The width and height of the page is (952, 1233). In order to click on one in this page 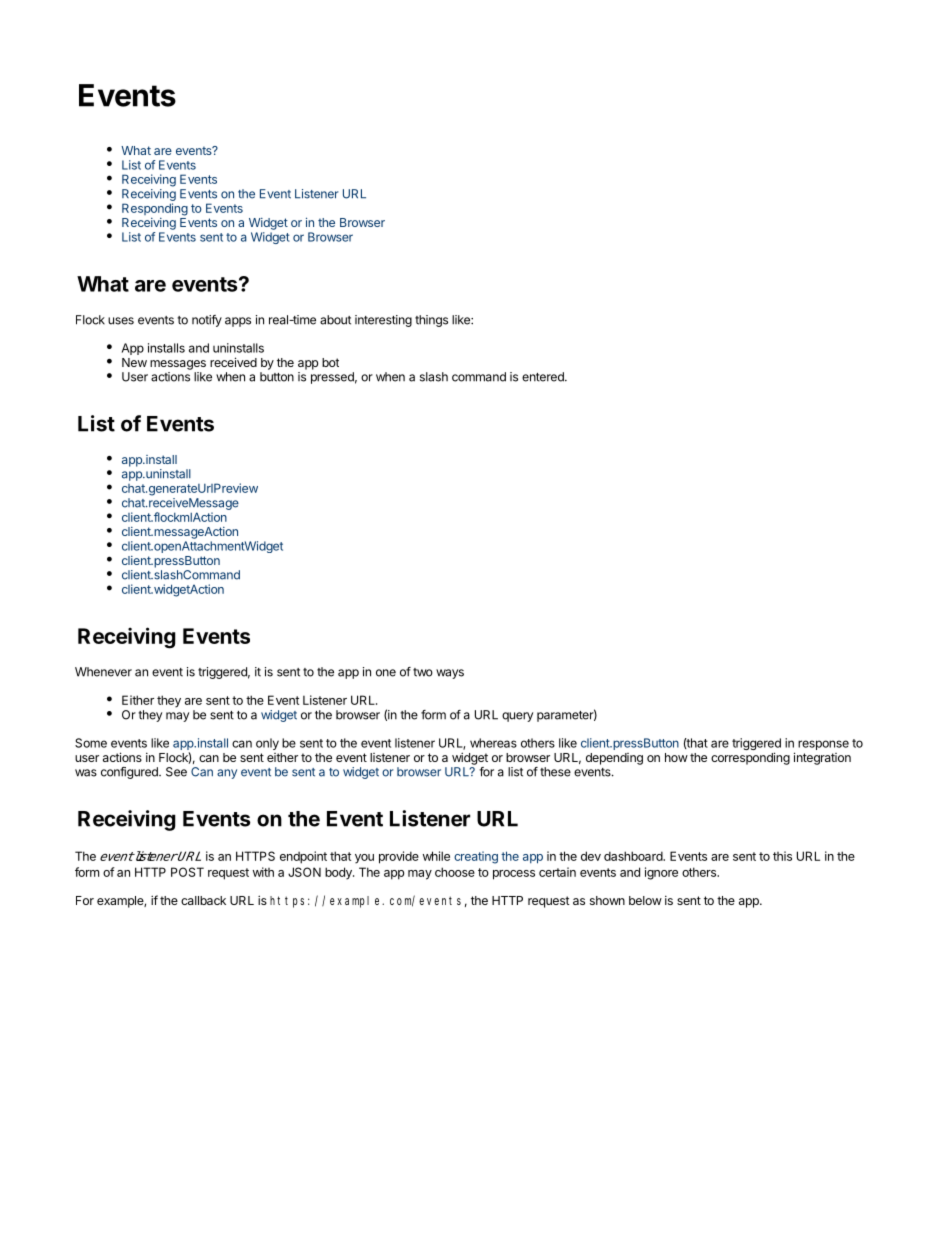, I will do `click(386, 673)`.
